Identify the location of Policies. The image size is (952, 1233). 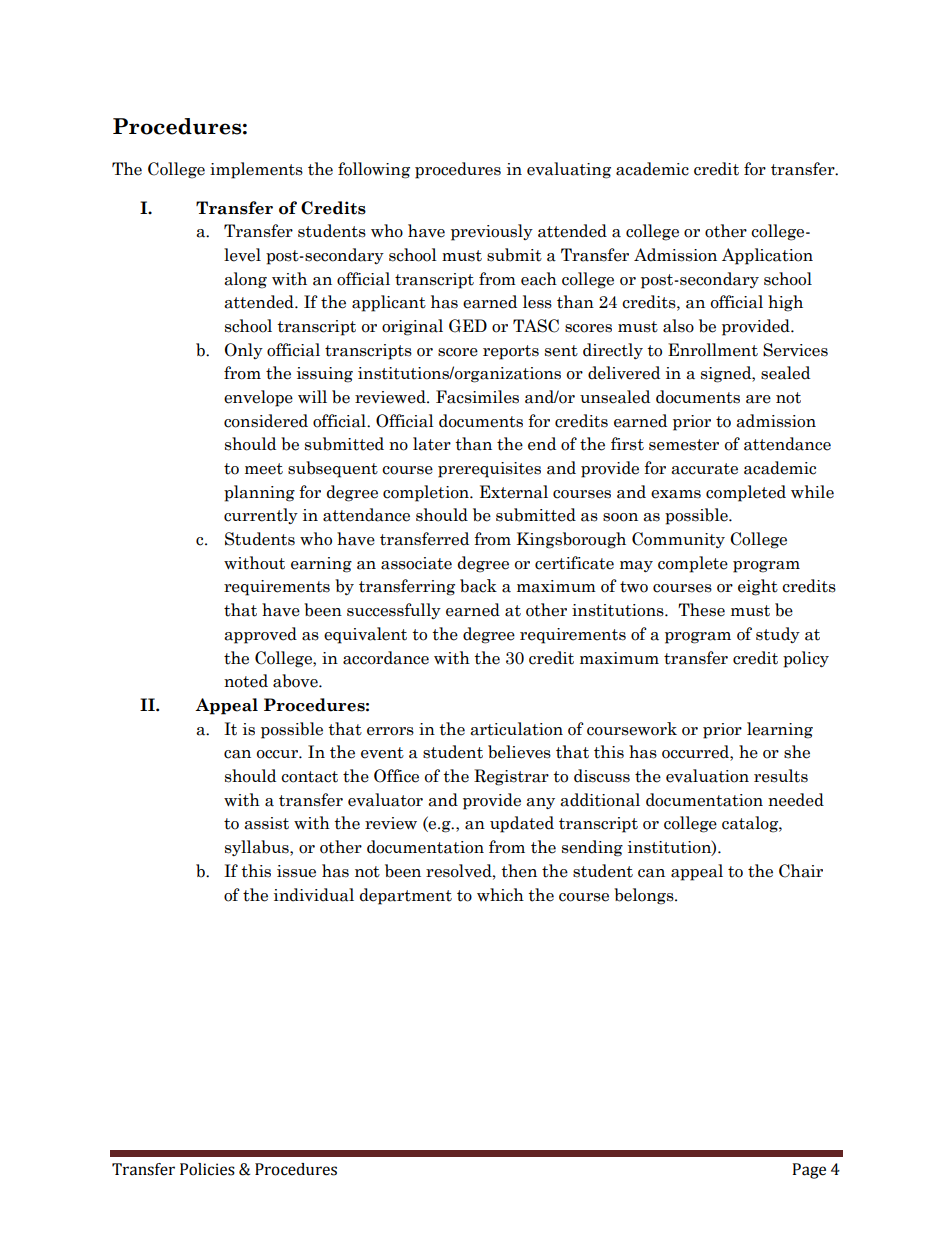
(207, 1169).
